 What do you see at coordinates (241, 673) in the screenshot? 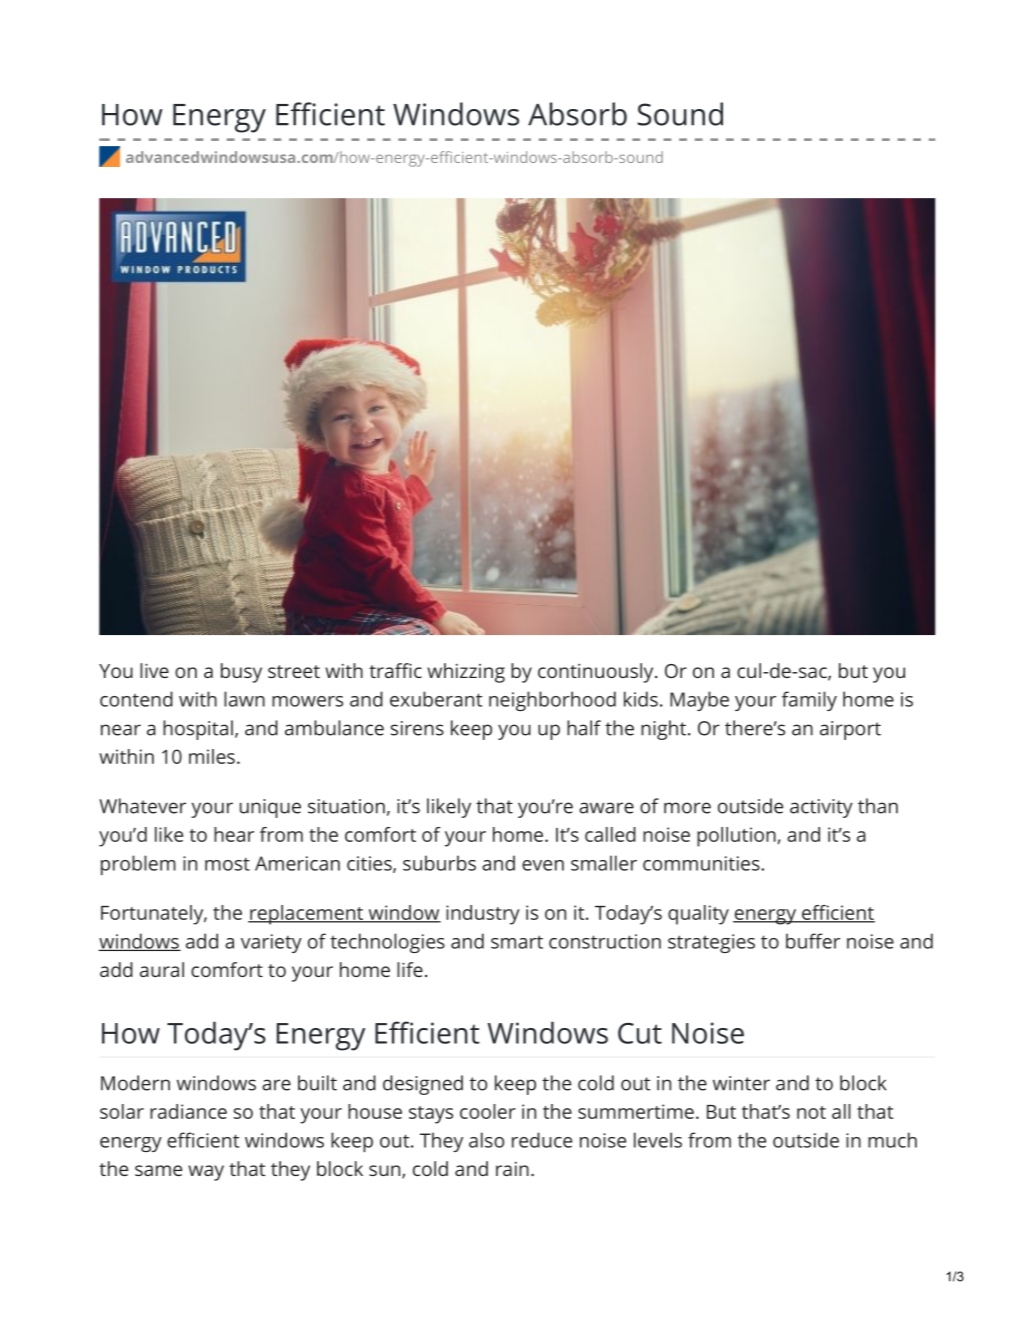
I see `busy` at bounding box center [241, 673].
